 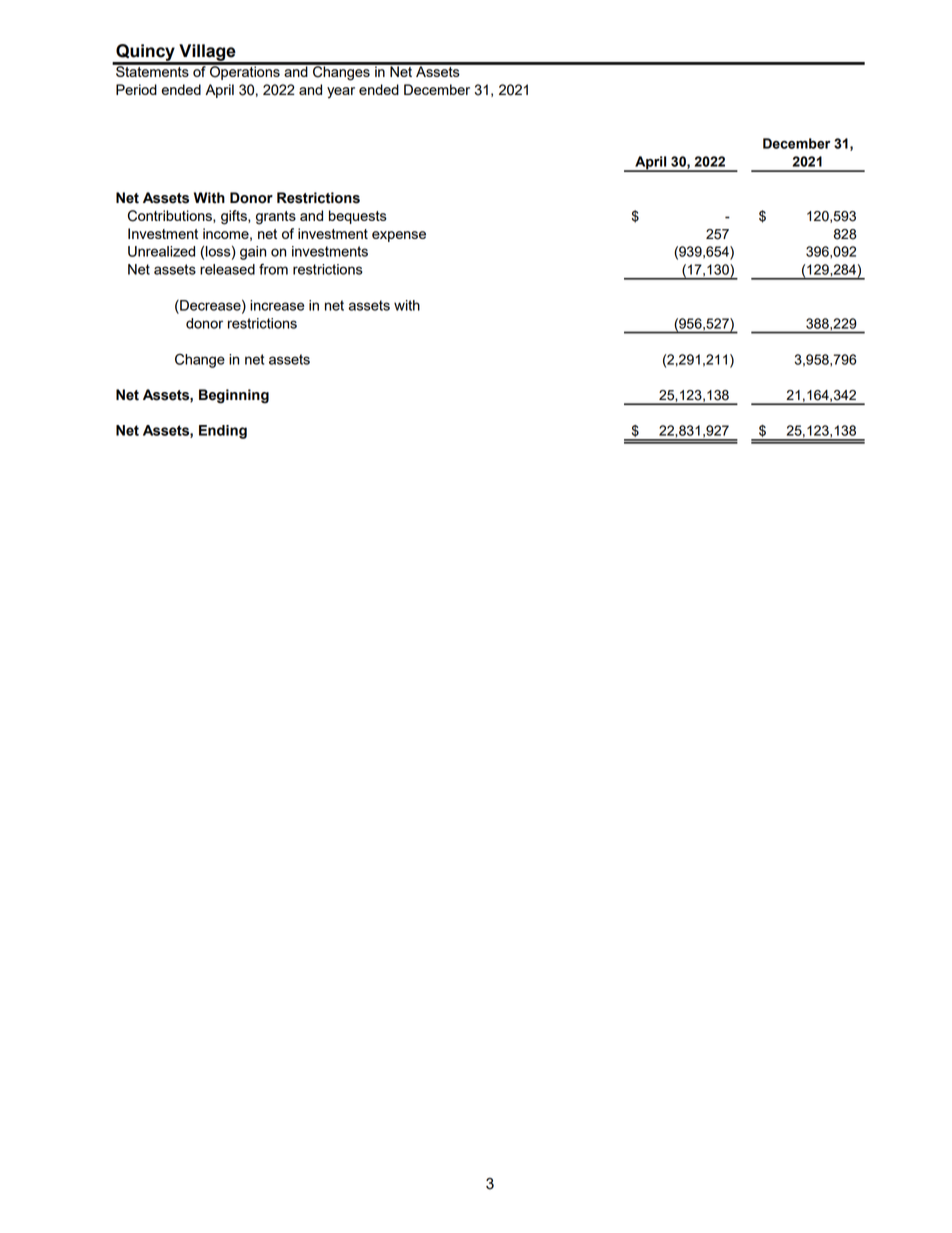 What do you see at coordinates (399, 236) in the screenshot?
I see `expense` at bounding box center [399, 236].
